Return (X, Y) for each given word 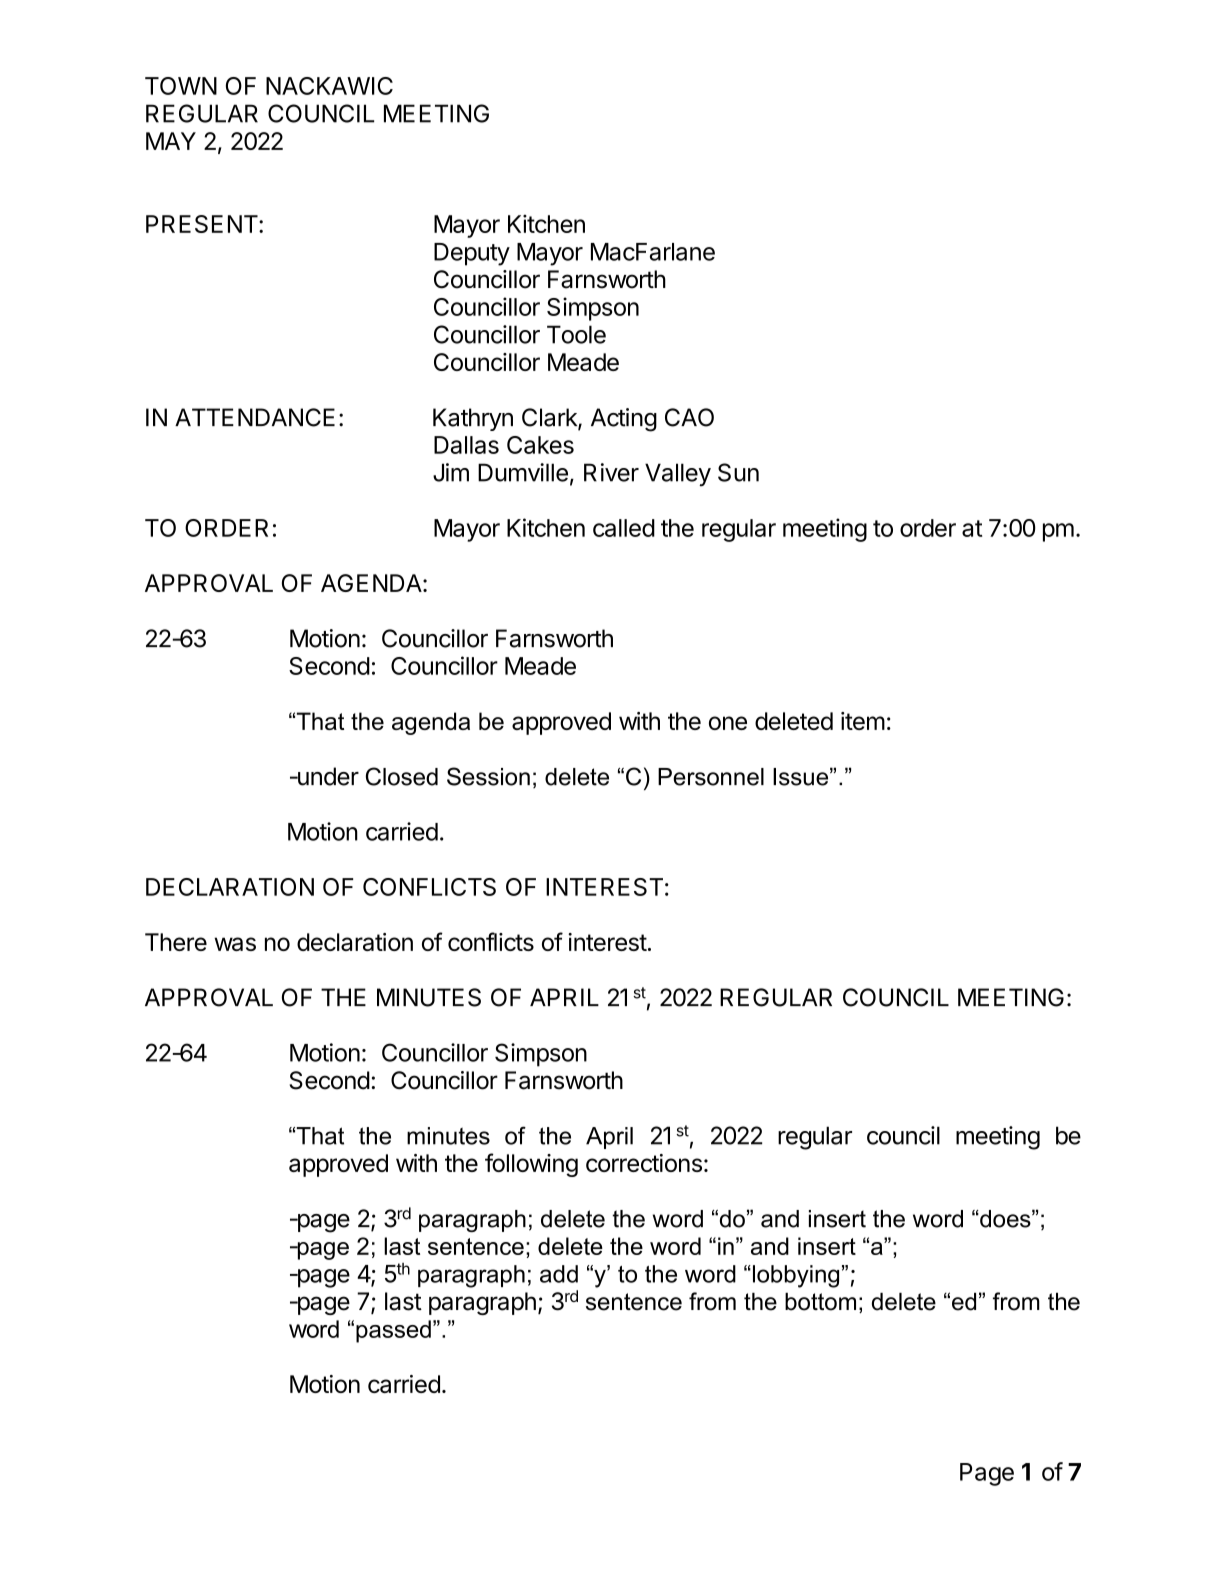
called (624, 528)
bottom (820, 1302)
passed (393, 1331)
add (559, 1274)
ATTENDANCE (255, 417)
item (863, 721)
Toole (576, 334)
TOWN (181, 86)
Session (488, 776)
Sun (738, 472)
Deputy (472, 254)
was (235, 944)
